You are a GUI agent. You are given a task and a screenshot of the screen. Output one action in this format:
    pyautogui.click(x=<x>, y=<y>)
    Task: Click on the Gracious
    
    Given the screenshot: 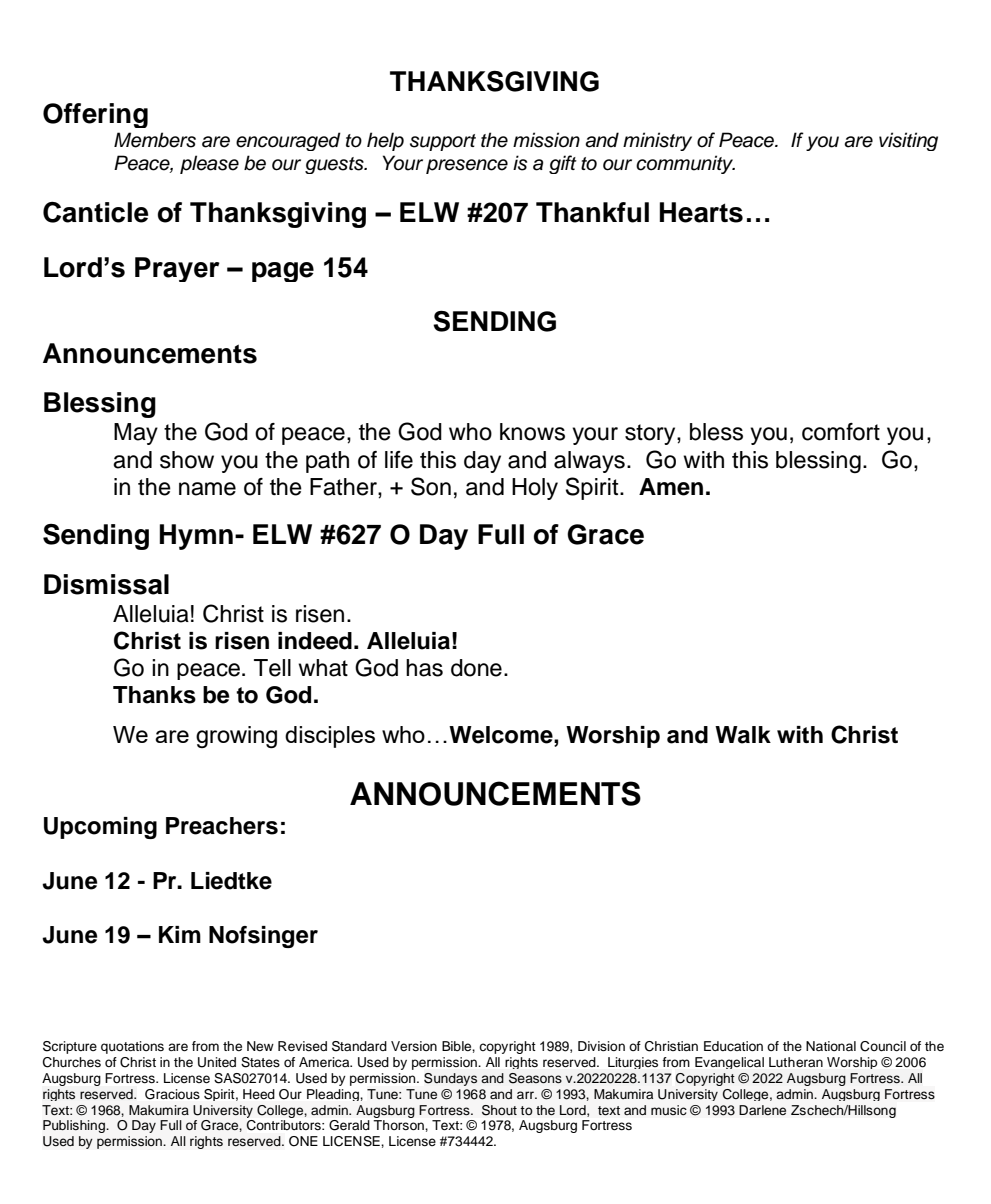 What is the action you would take?
    pyautogui.click(x=172, y=1094)
